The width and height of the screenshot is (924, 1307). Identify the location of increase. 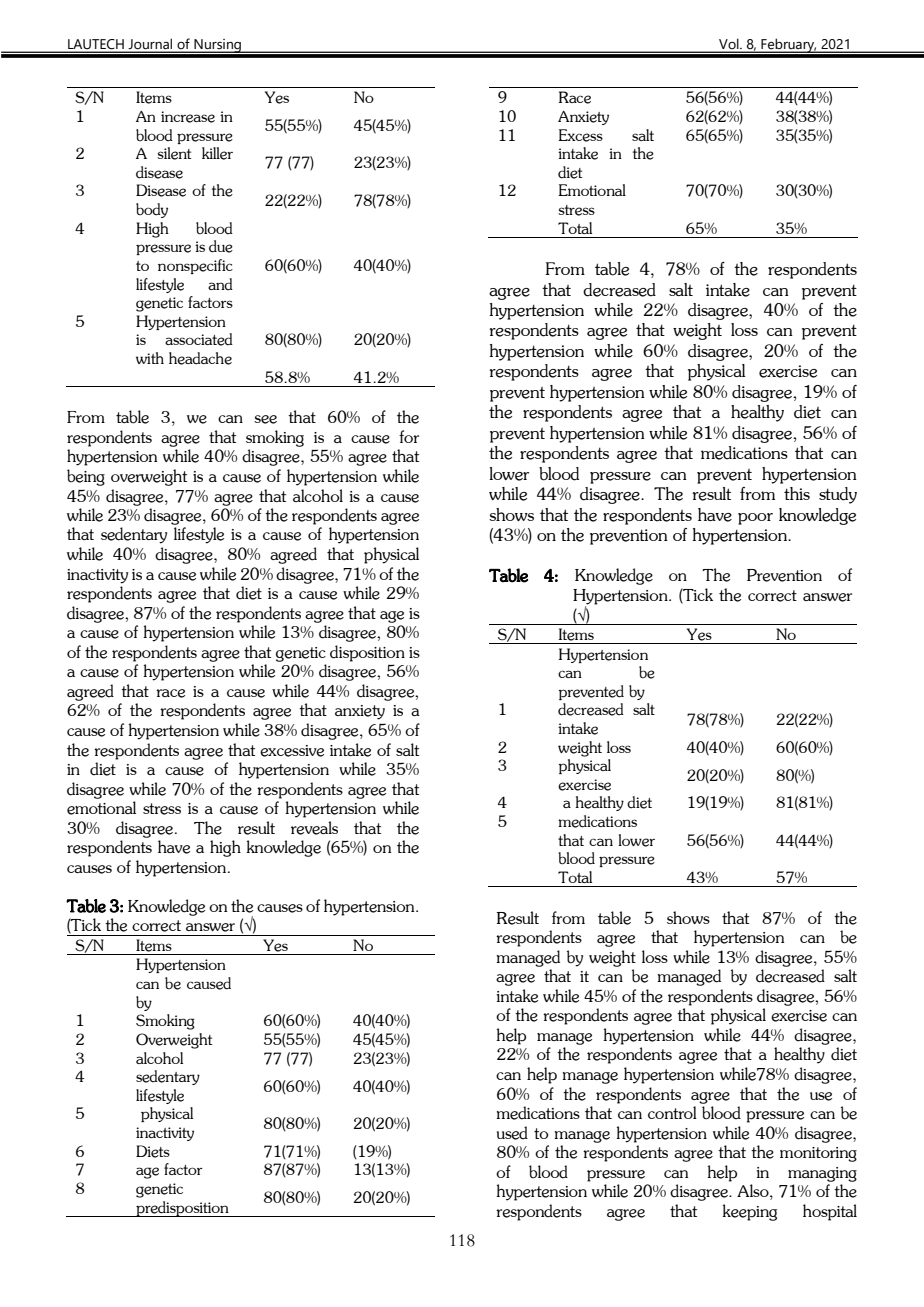
(188, 117).
